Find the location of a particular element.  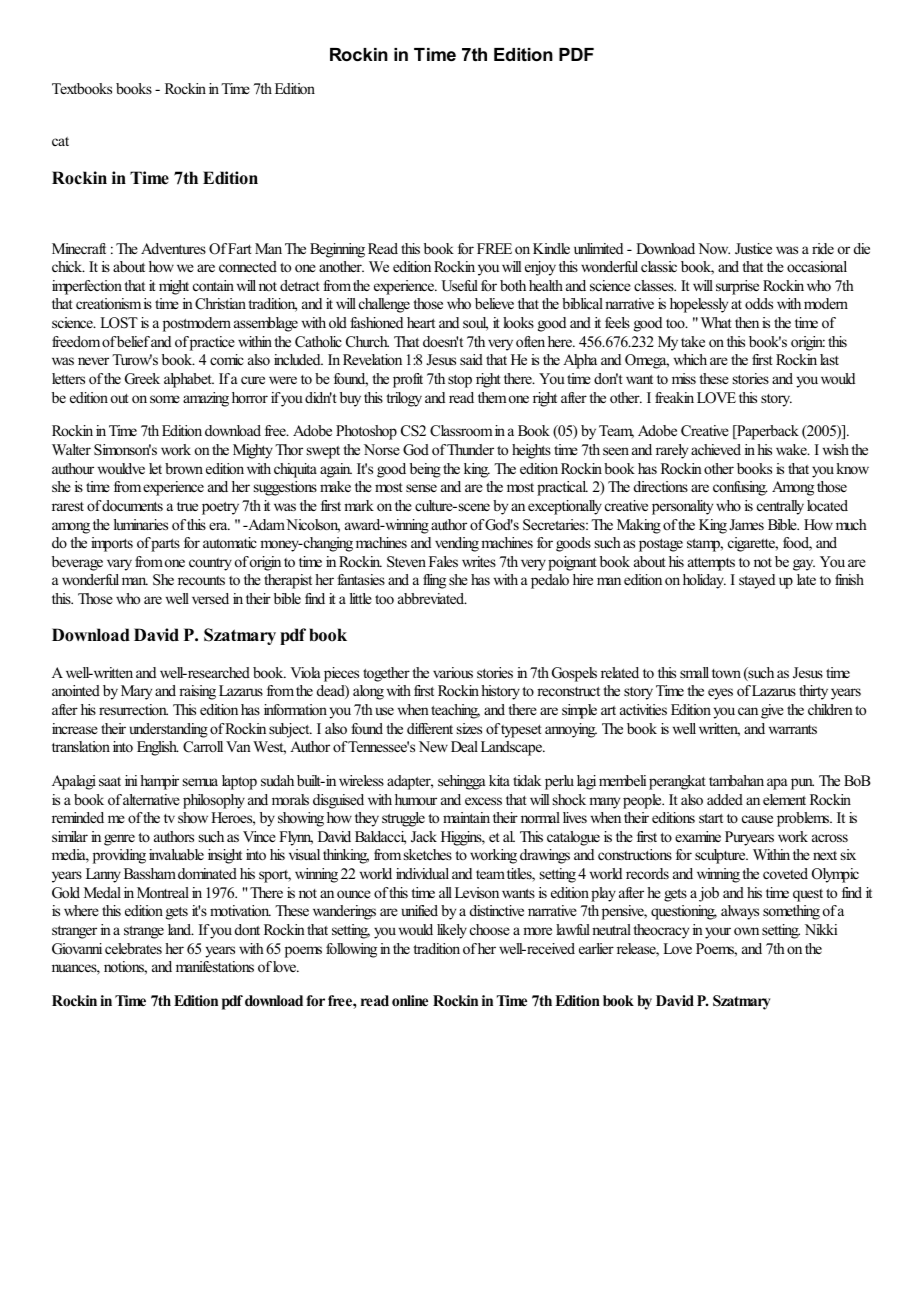

Justice is located at coordinates (753, 249).
